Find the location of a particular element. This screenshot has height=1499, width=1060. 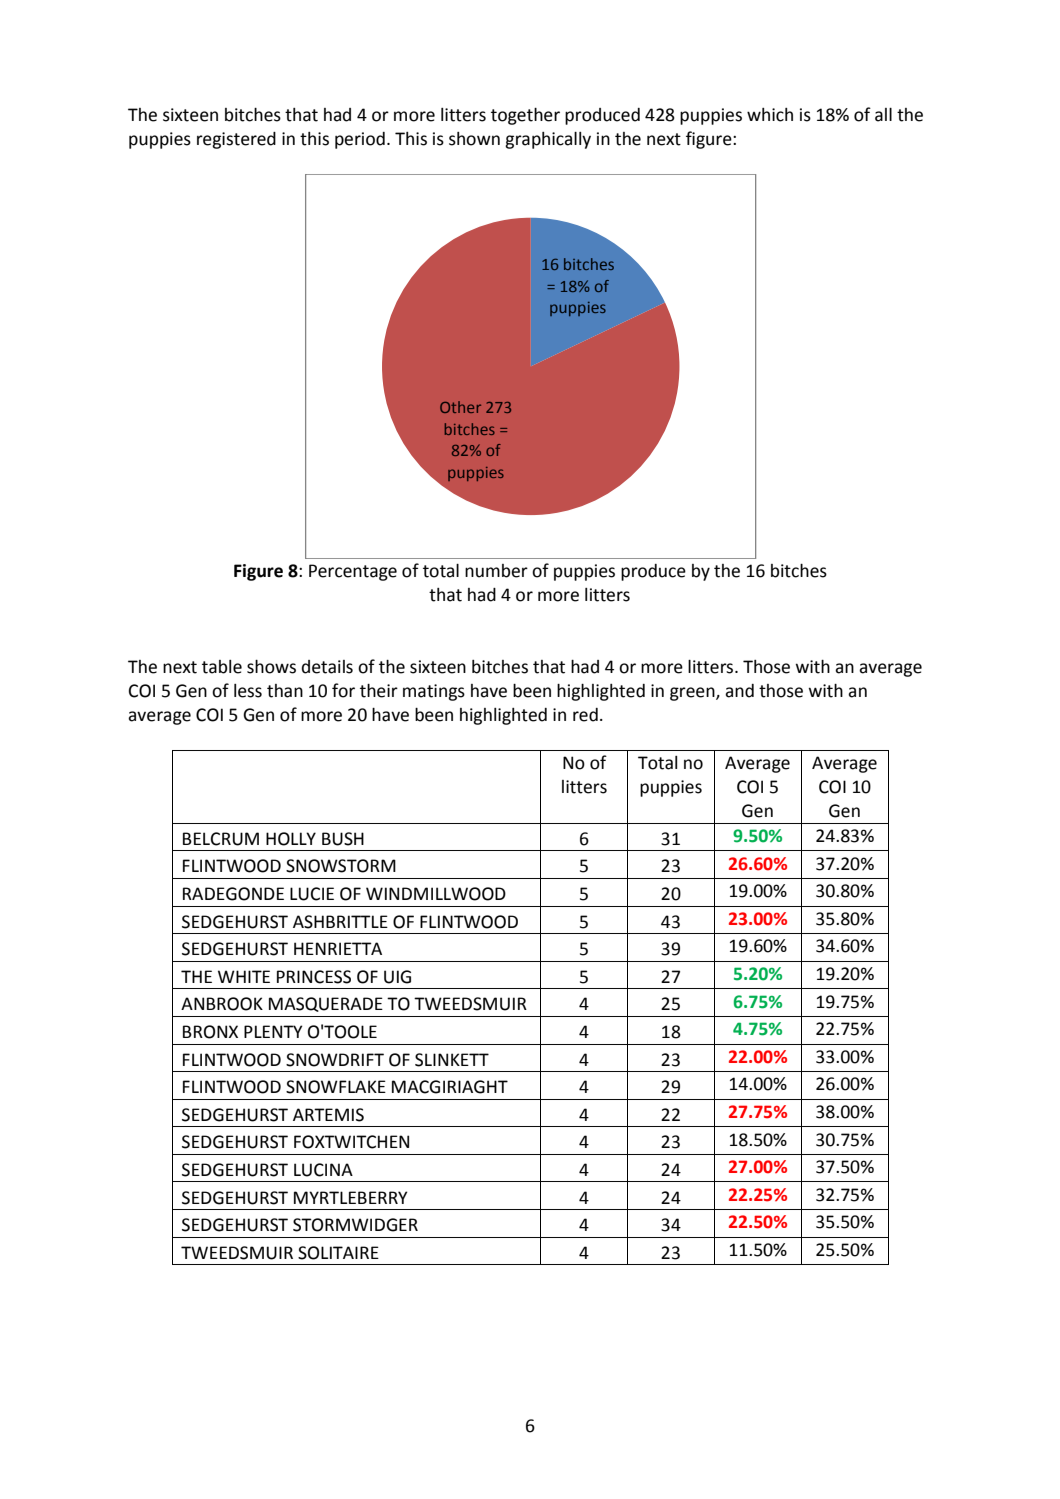

WHITE is located at coordinates (244, 976).
